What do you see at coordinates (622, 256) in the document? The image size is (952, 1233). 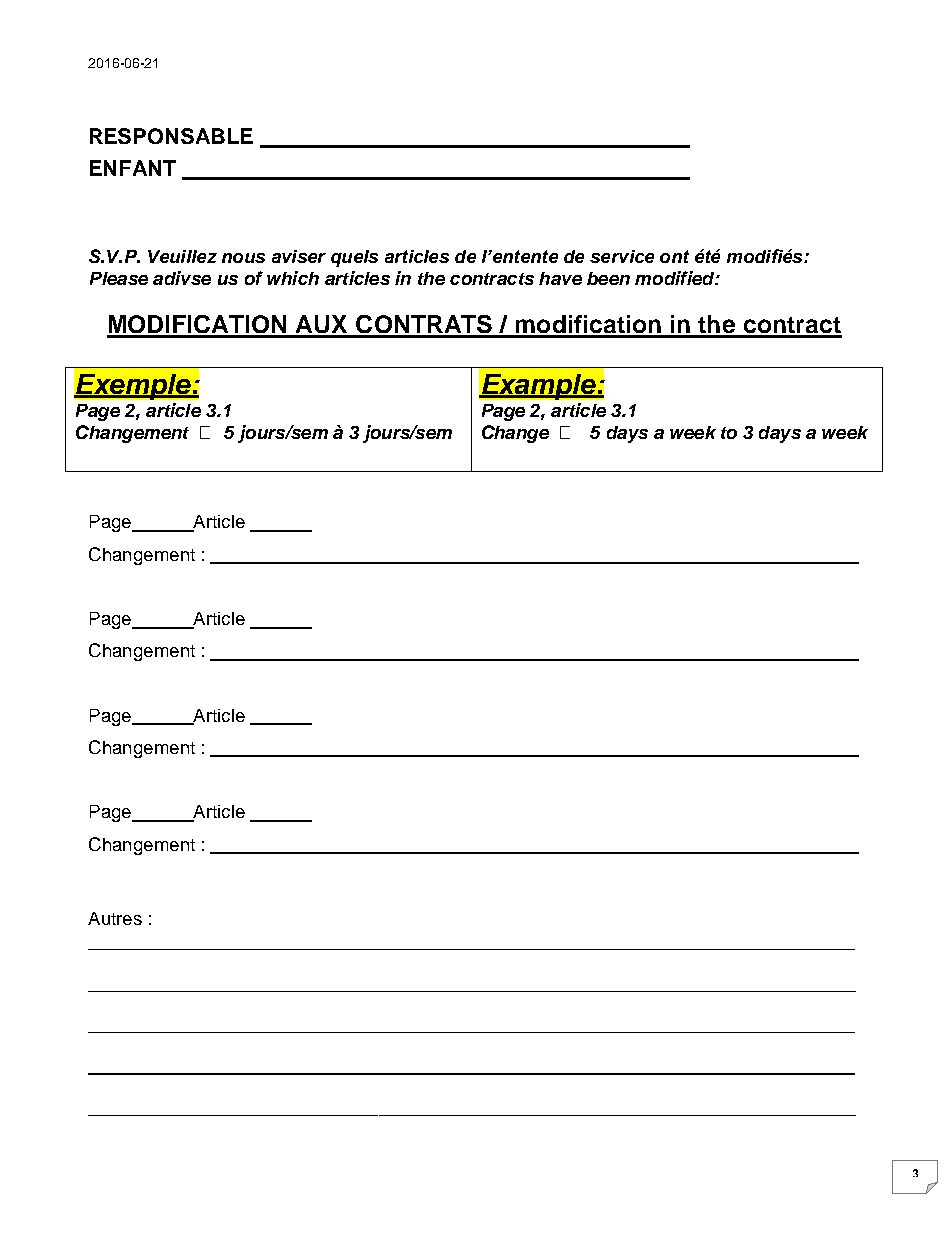 I see `service` at bounding box center [622, 256].
